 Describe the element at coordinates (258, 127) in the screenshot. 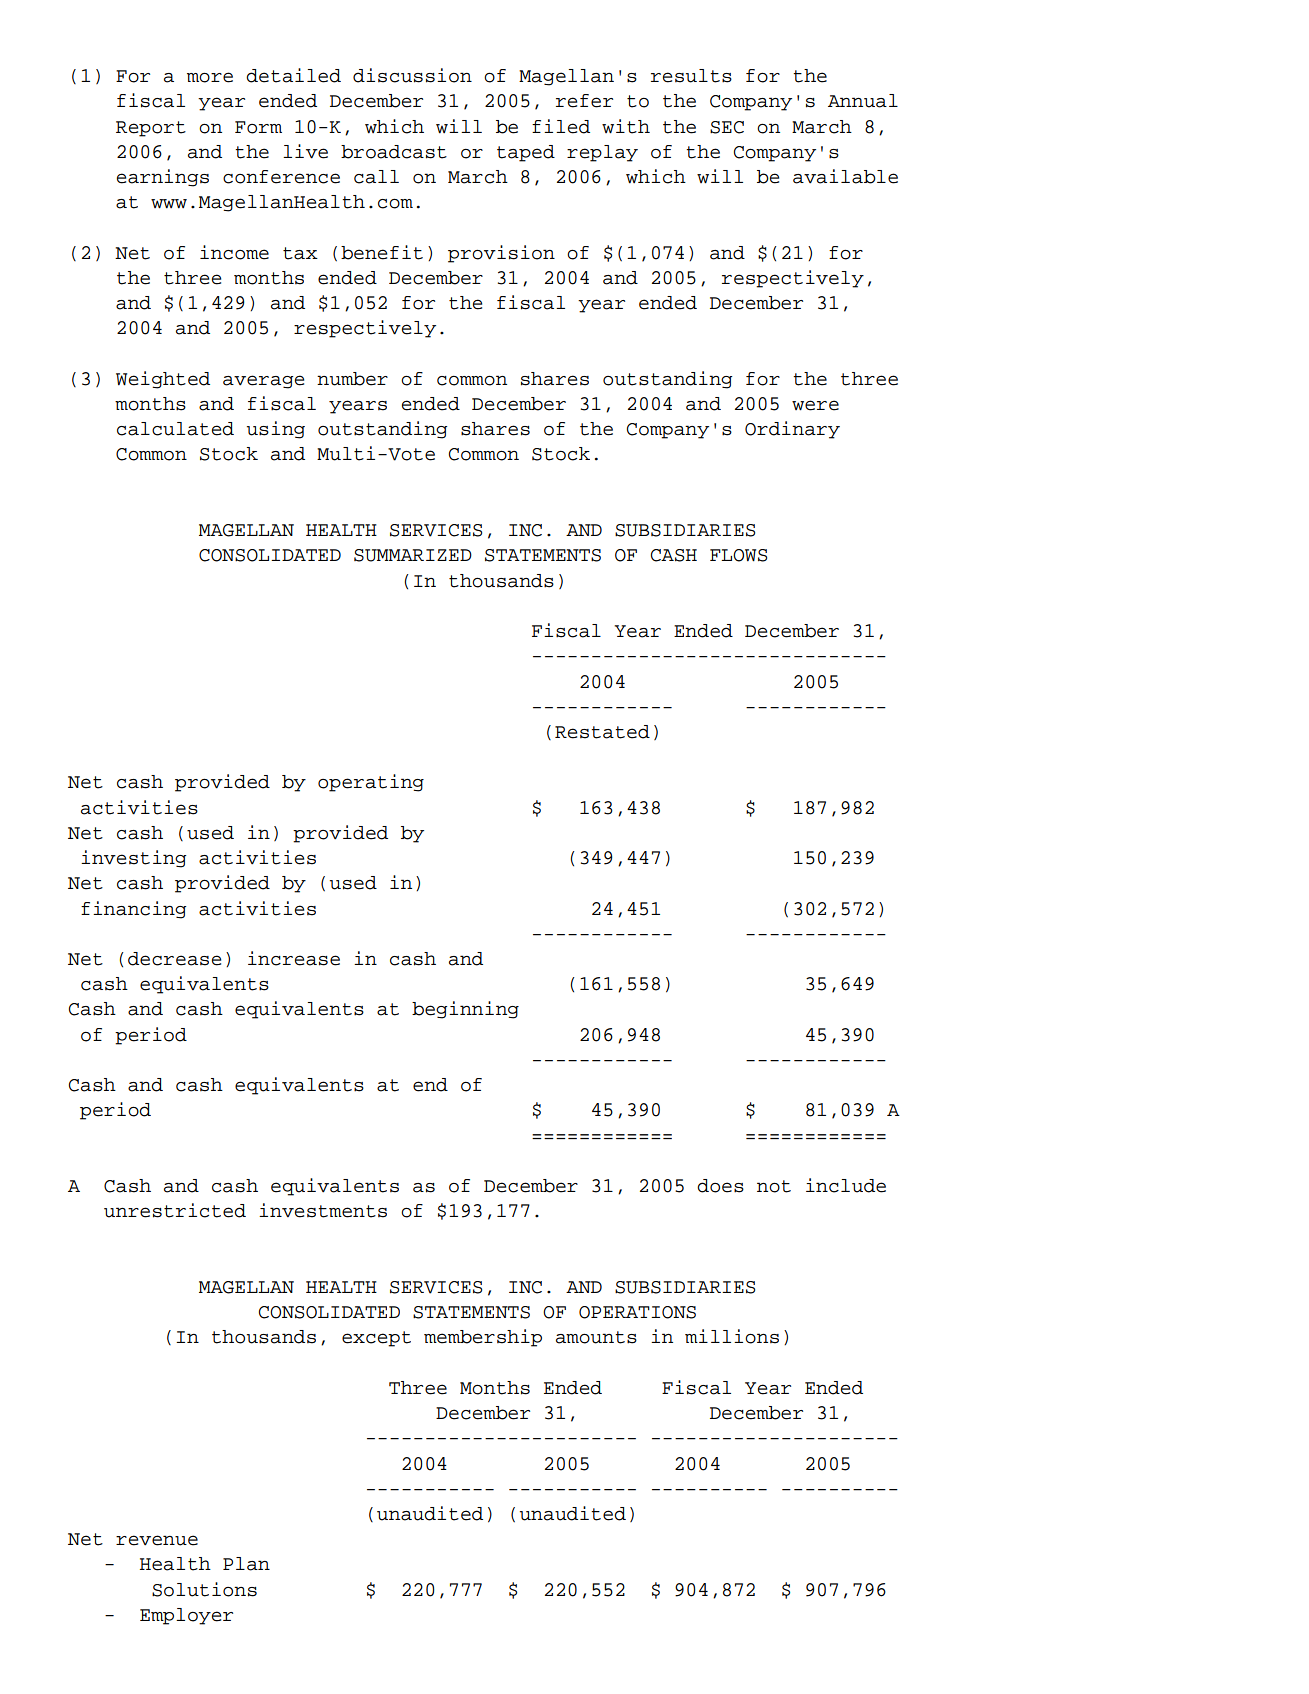

I see `Form` at that location.
